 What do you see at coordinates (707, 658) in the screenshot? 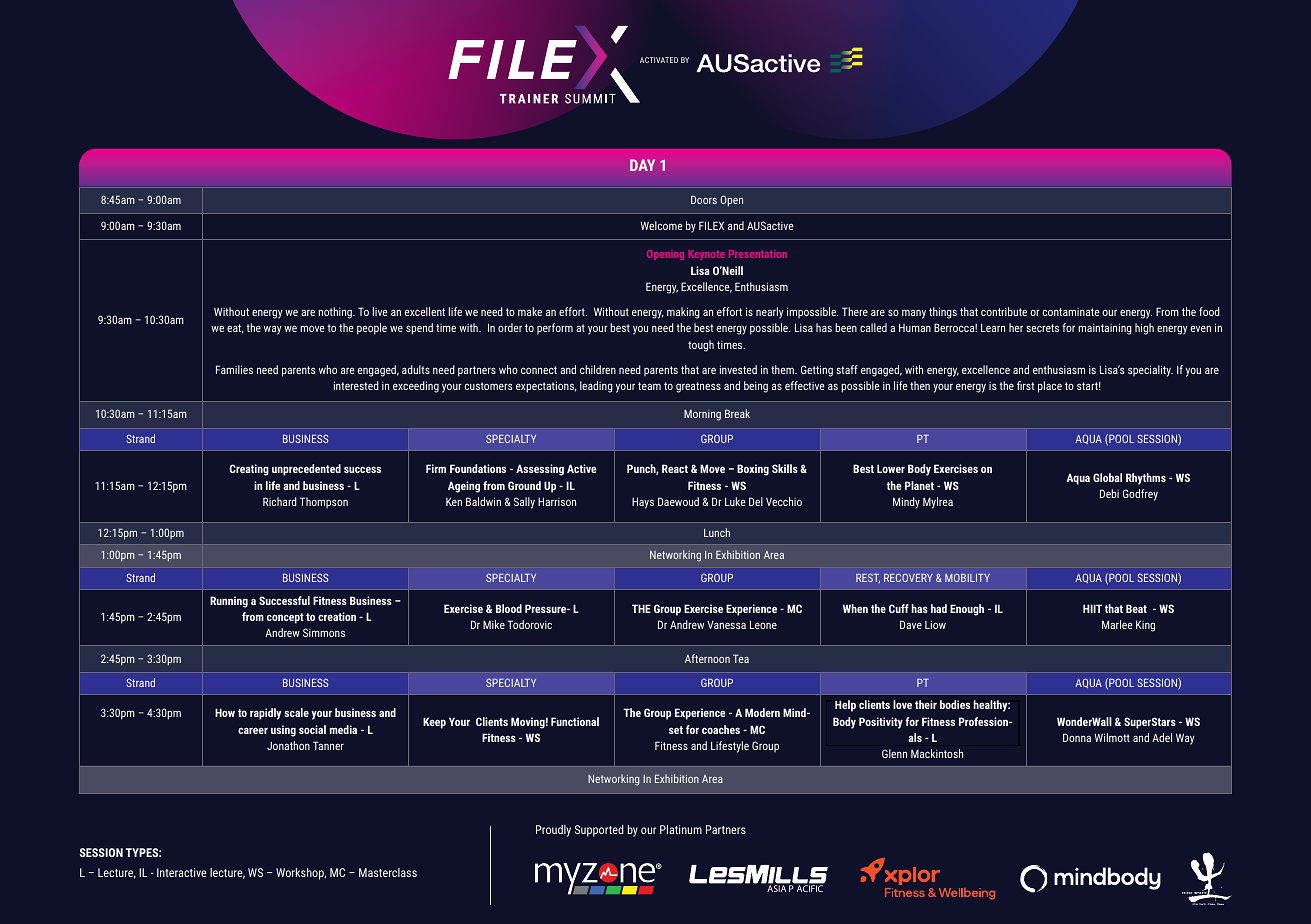
I see `Afternoon` at bounding box center [707, 658].
